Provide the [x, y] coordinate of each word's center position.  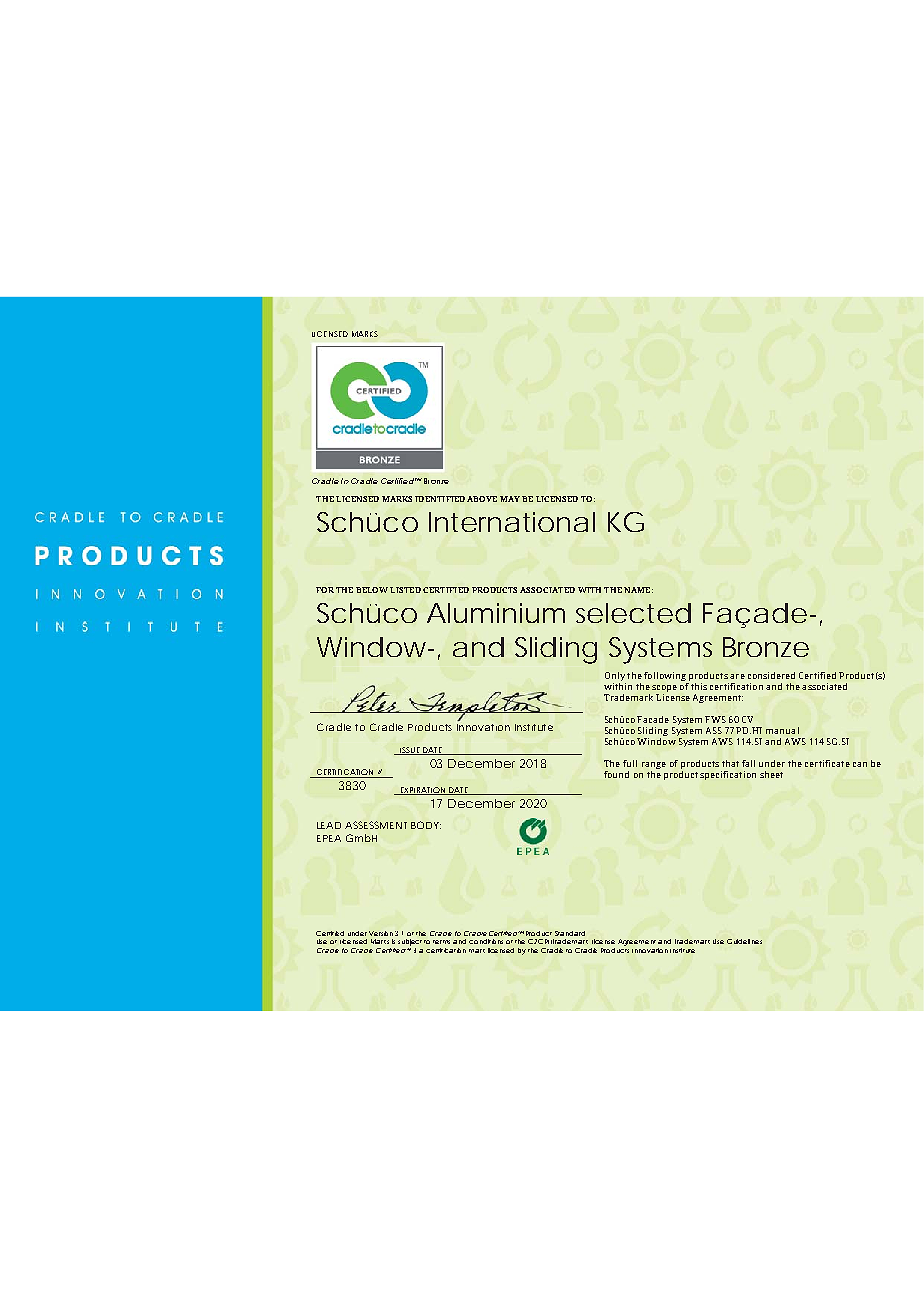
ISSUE [410, 751]
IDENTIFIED [440, 499]
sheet [771, 774]
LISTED [405, 590]
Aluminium [496, 613]
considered [771, 675]
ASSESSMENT [376, 825]
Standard [570, 933]
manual [782, 730]
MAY [510, 499]
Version [381, 933]
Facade [653, 719]
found [616, 774]
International [512, 522]
